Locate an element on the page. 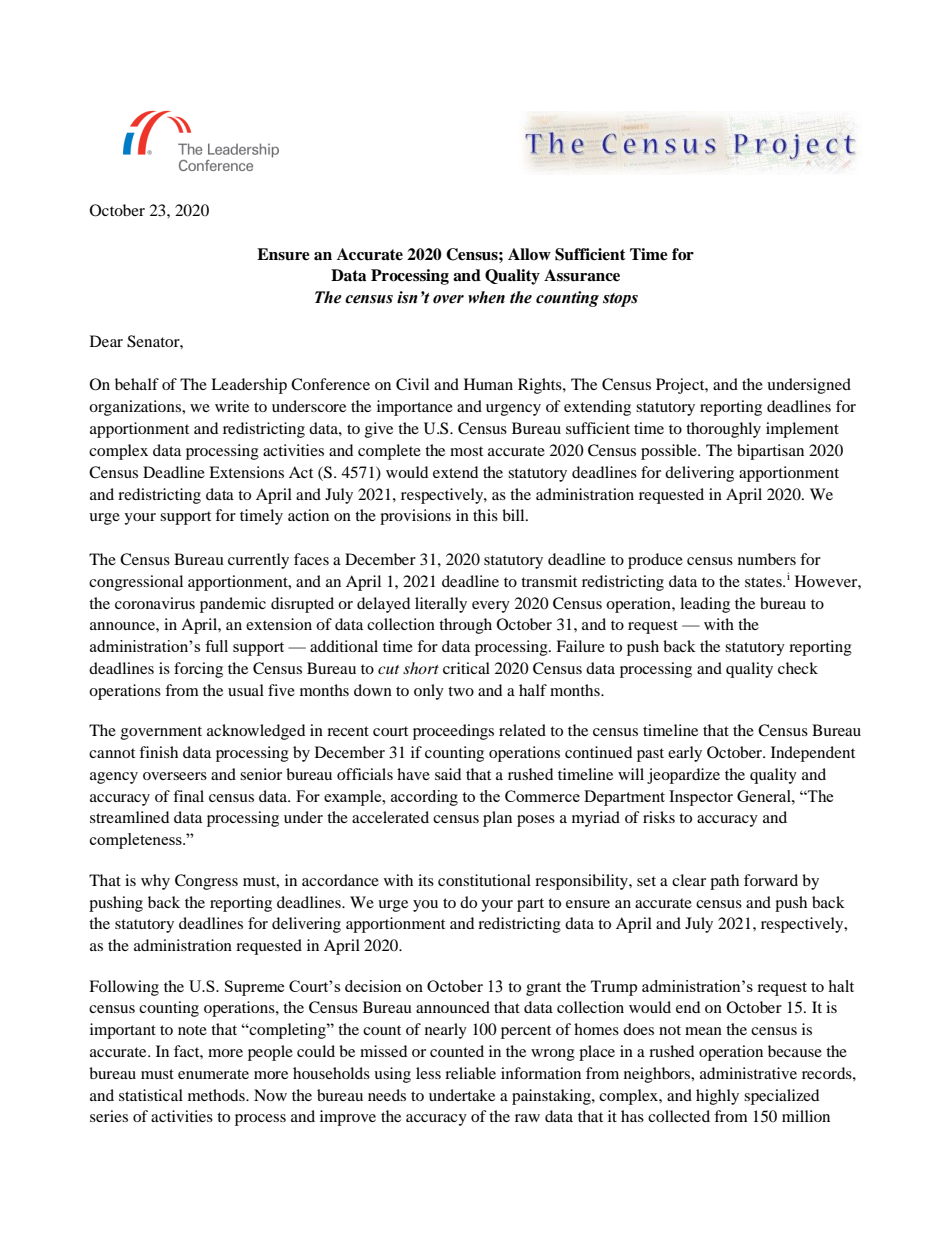 The image size is (952, 1233). methods is located at coordinates (217, 1095).
